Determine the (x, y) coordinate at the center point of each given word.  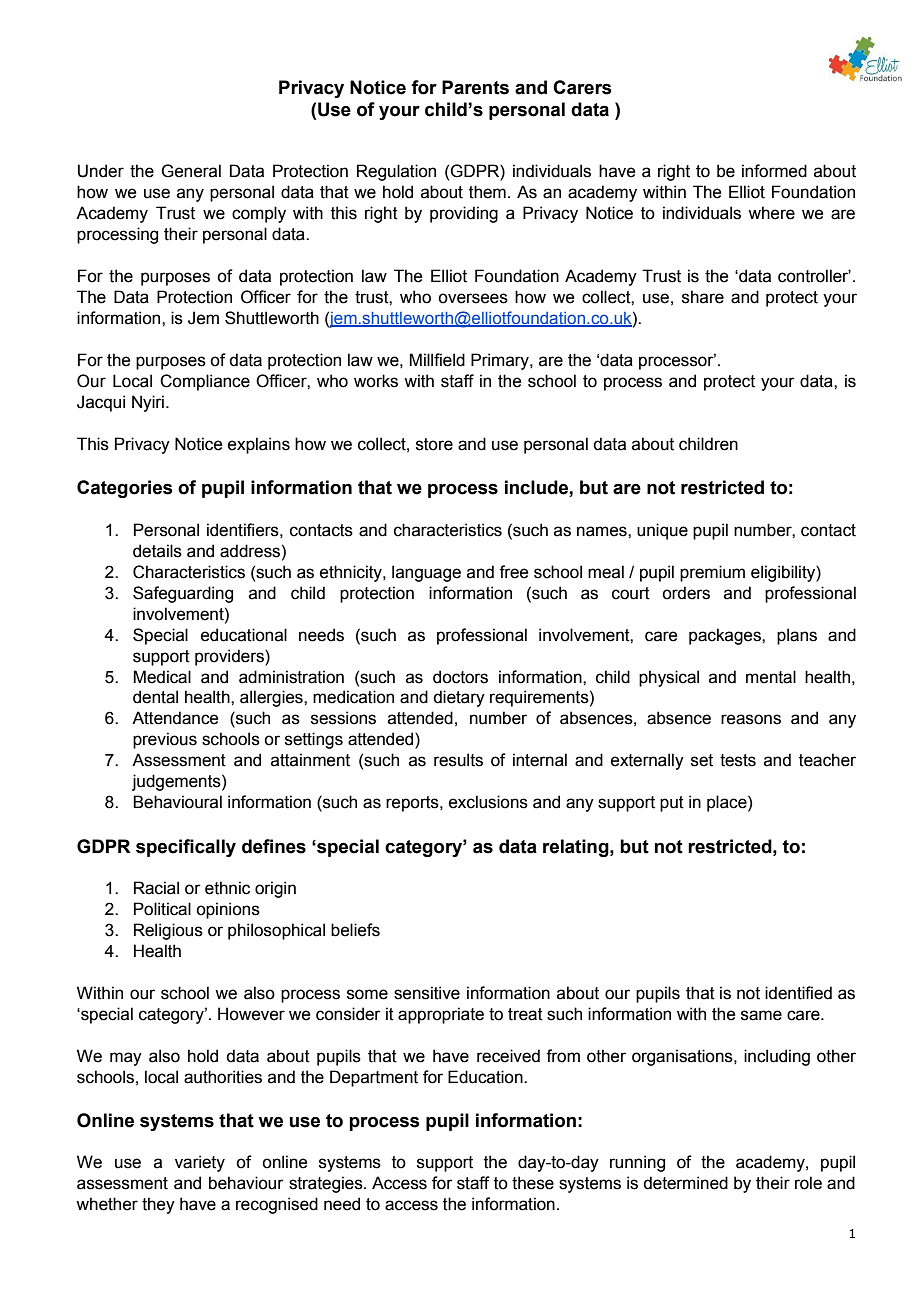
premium (712, 573)
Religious (168, 931)
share (703, 297)
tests (738, 760)
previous (165, 740)
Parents (475, 87)
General (191, 171)
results (458, 760)
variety (200, 1163)
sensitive (427, 993)
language (426, 573)
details (157, 551)
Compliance (205, 382)
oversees (473, 298)
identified (798, 993)
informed (774, 171)
